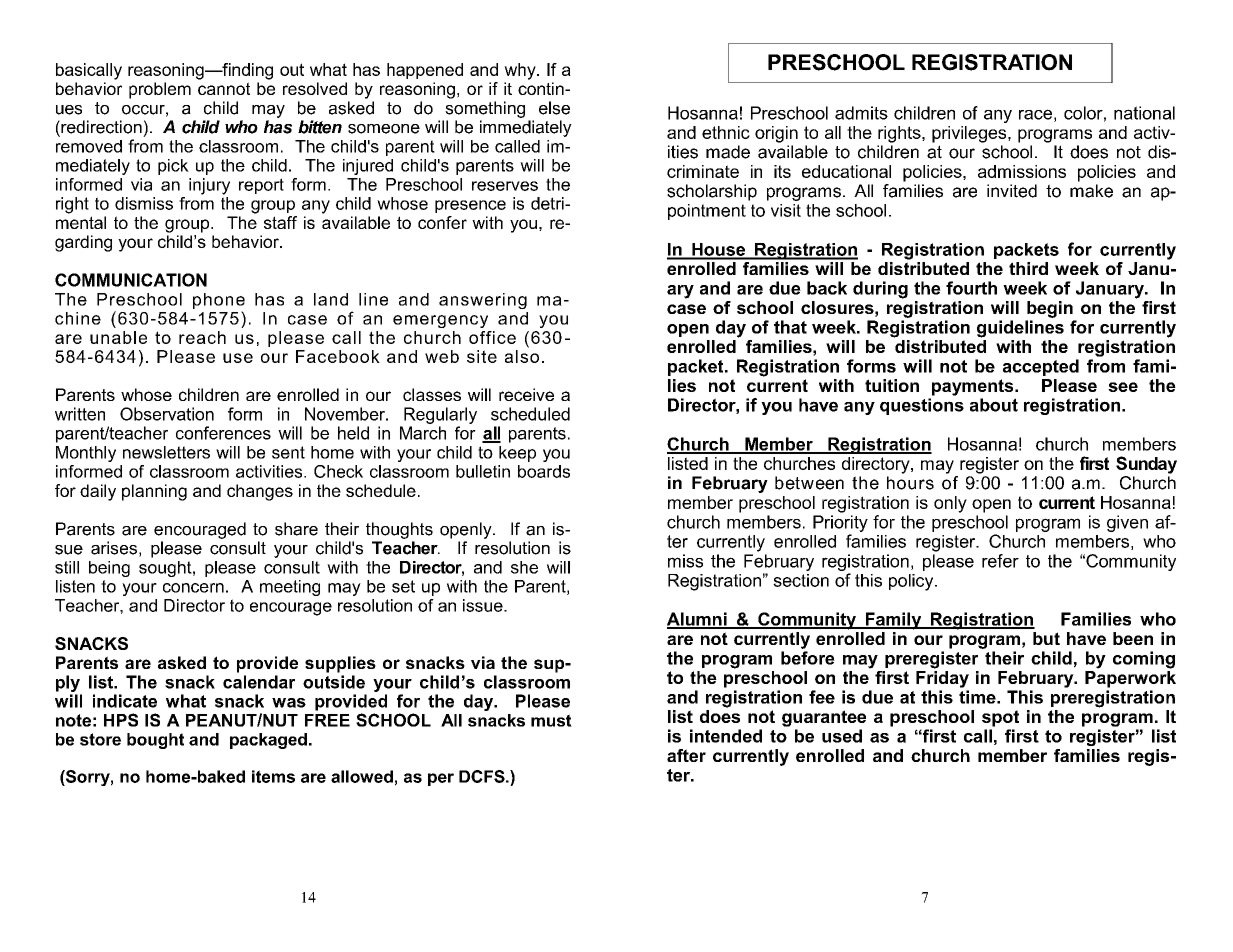 The image size is (1233, 952). What do you see at coordinates (524, 567) in the document?
I see `she` at bounding box center [524, 567].
